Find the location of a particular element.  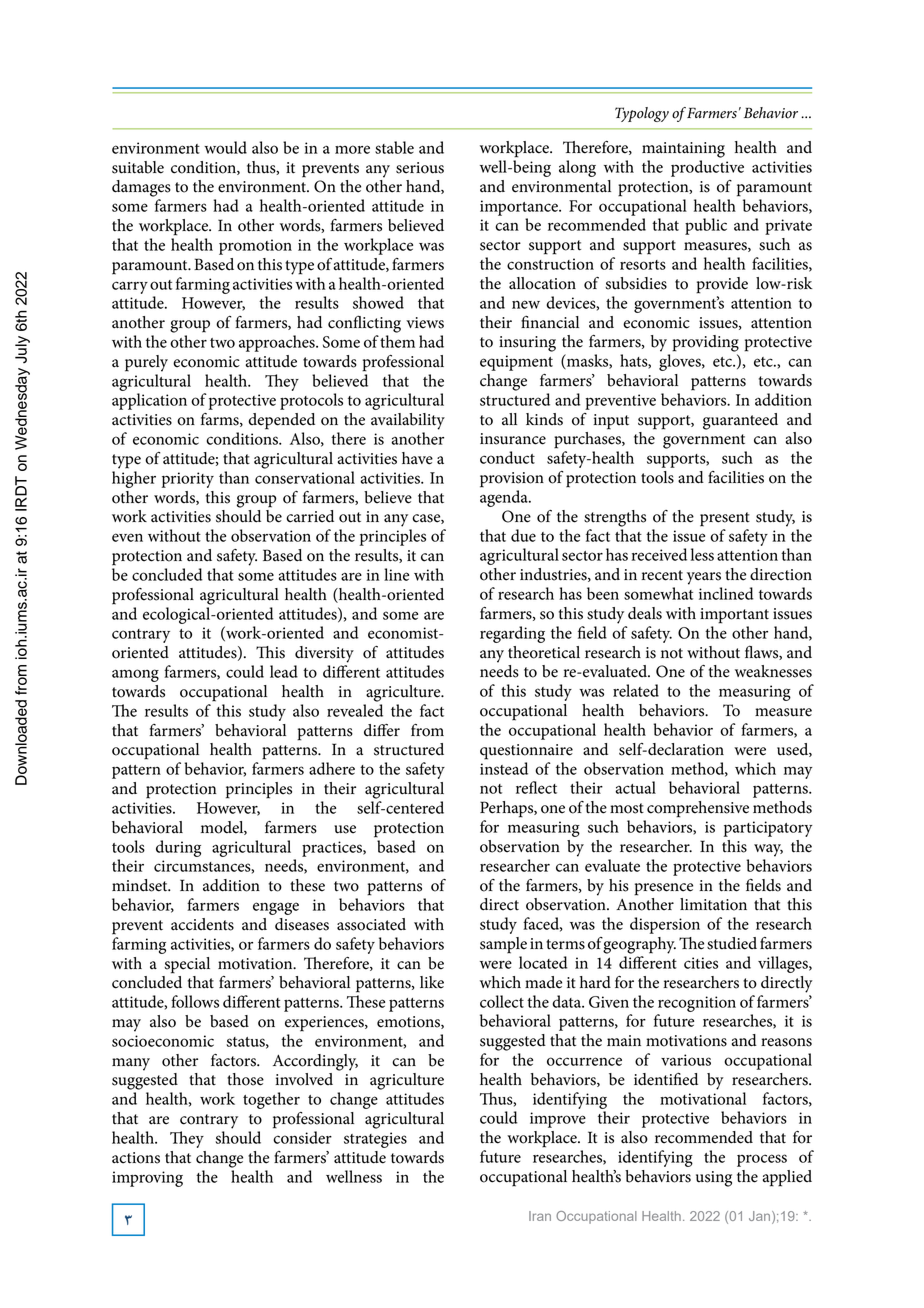

productive is located at coordinates (707, 168).
